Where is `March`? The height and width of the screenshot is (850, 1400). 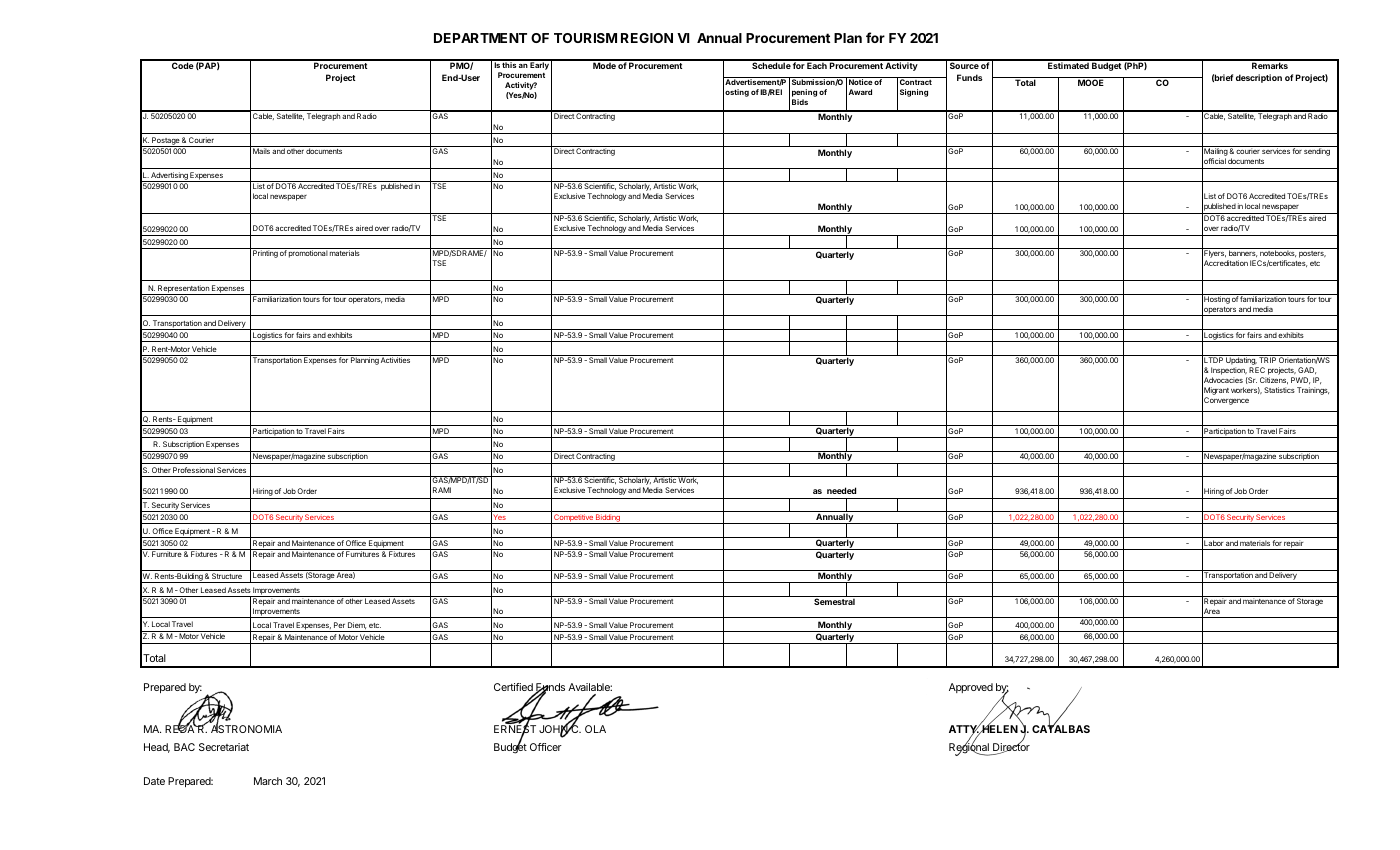
March is located at coordinates (268, 781).
